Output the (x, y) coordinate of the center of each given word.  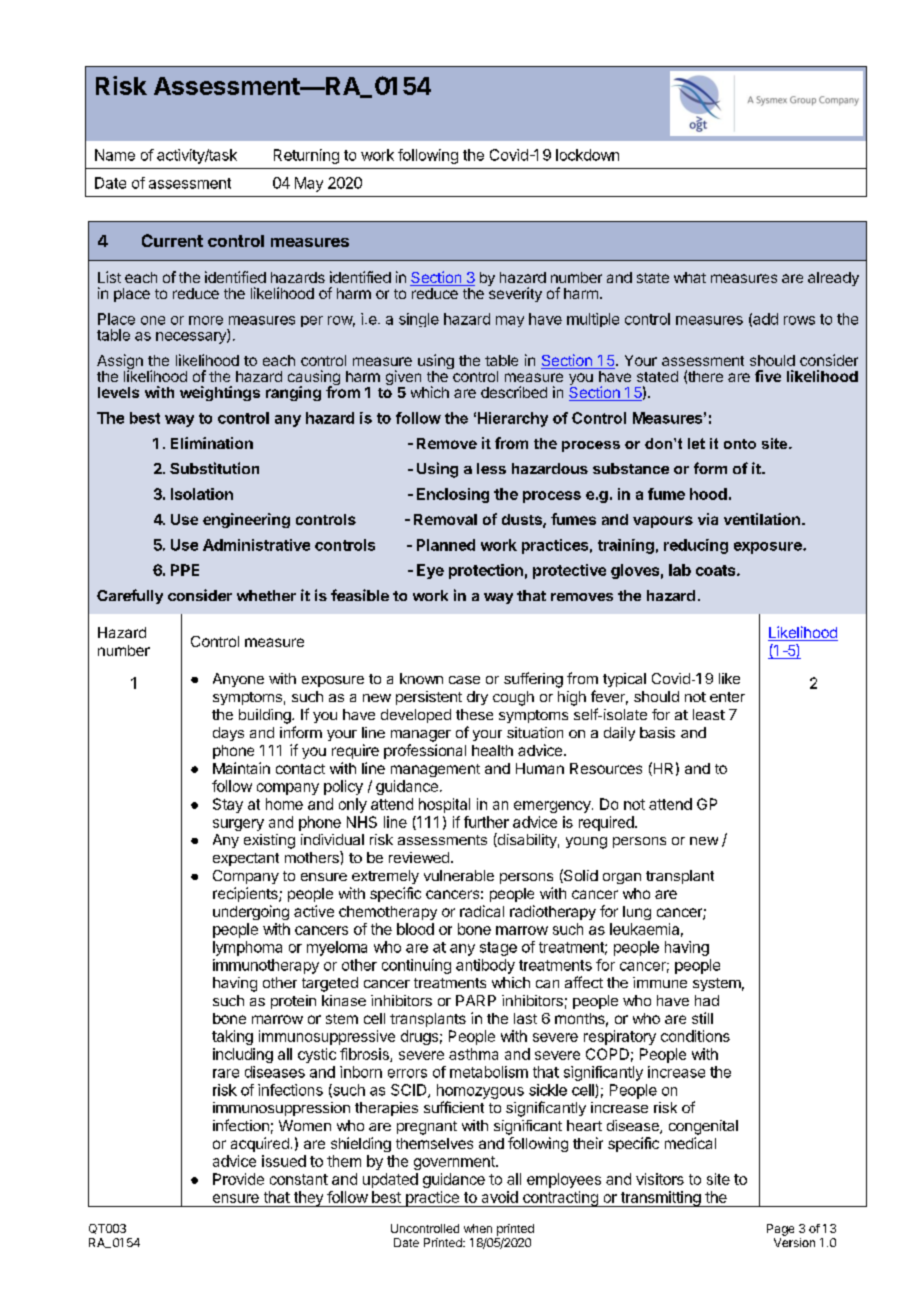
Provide (238, 1179)
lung (637, 913)
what (690, 277)
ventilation (762, 519)
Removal (445, 519)
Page (780, 1230)
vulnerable (459, 875)
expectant (246, 859)
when (478, 1228)
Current (172, 240)
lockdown (587, 155)
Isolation (202, 494)
